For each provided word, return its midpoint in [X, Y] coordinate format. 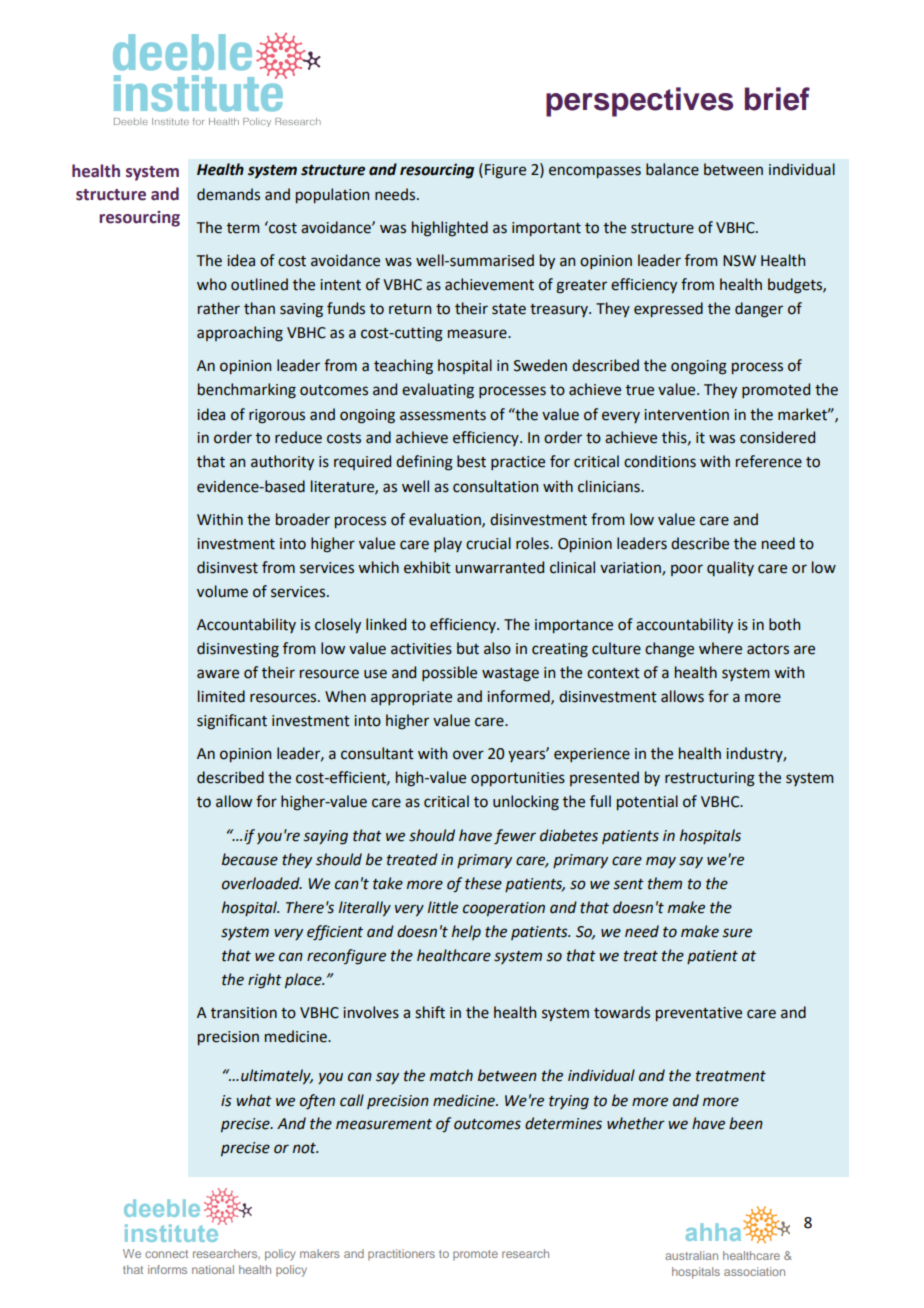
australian [691, 1255]
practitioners [401, 1255]
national [213, 1269]
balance [672, 169]
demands [228, 194]
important [546, 229]
